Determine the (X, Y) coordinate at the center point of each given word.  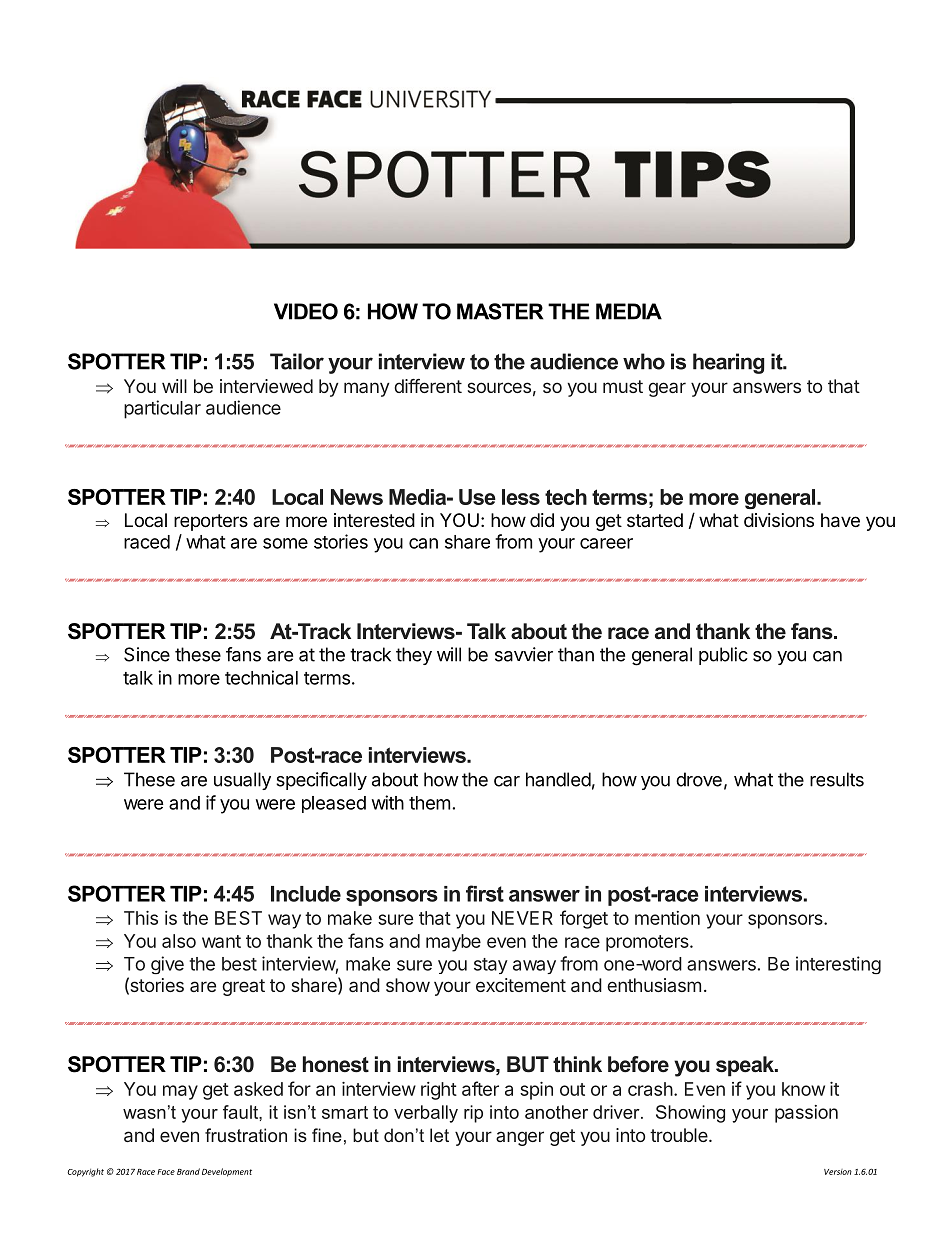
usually (242, 781)
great (243, 987)
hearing (728, 363)
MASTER (500, 311)
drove (699, 779)
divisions (779, 520)
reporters (211, 522)
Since (147, 654)
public (723, 656)
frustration (246, 1135)
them (429, 803)
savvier (524, 654)
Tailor (297, 361)
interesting (838, 965)
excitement (521, 985)
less (521, 497)
